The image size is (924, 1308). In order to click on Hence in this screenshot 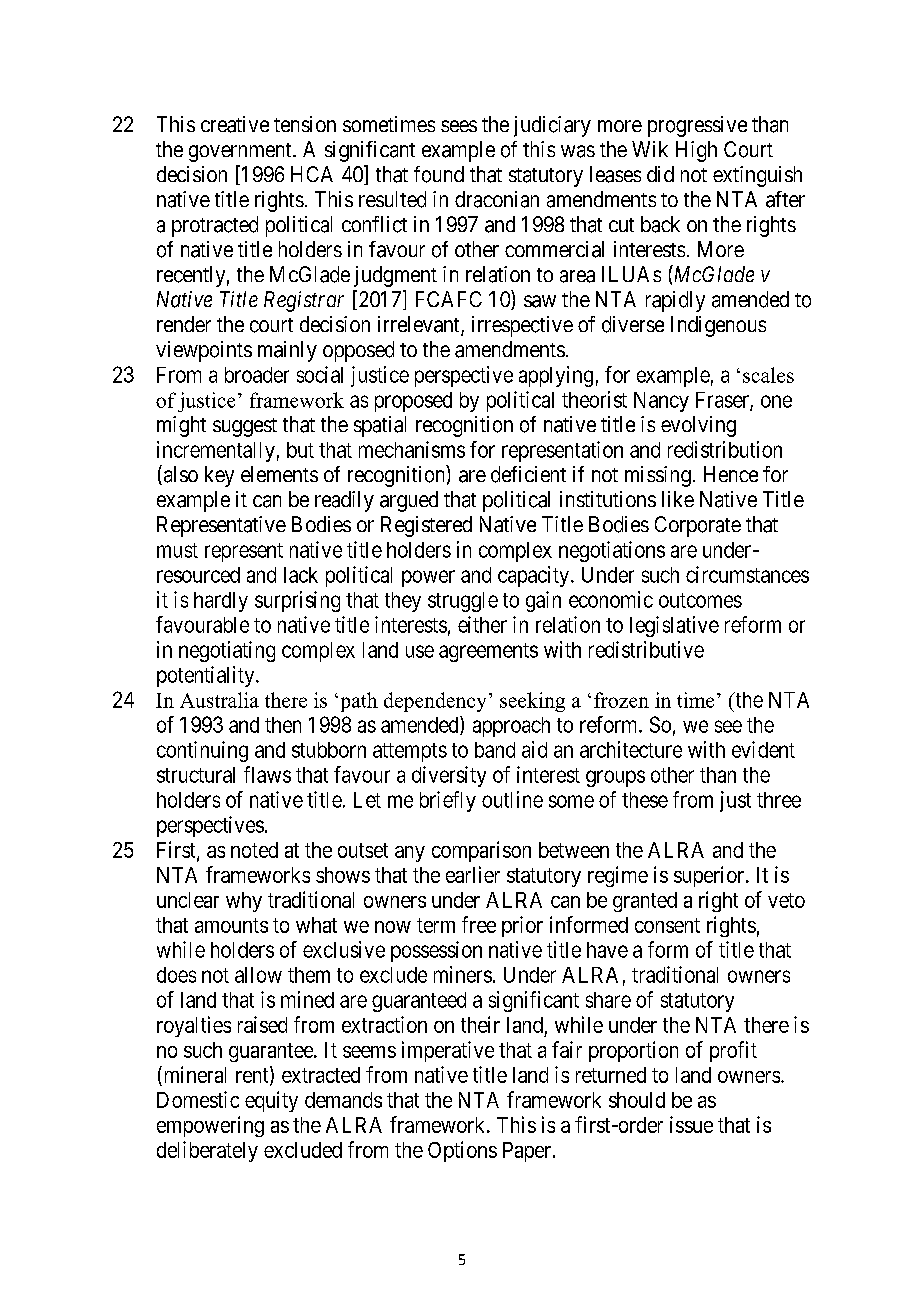, I will do `click(731, 474)`.
